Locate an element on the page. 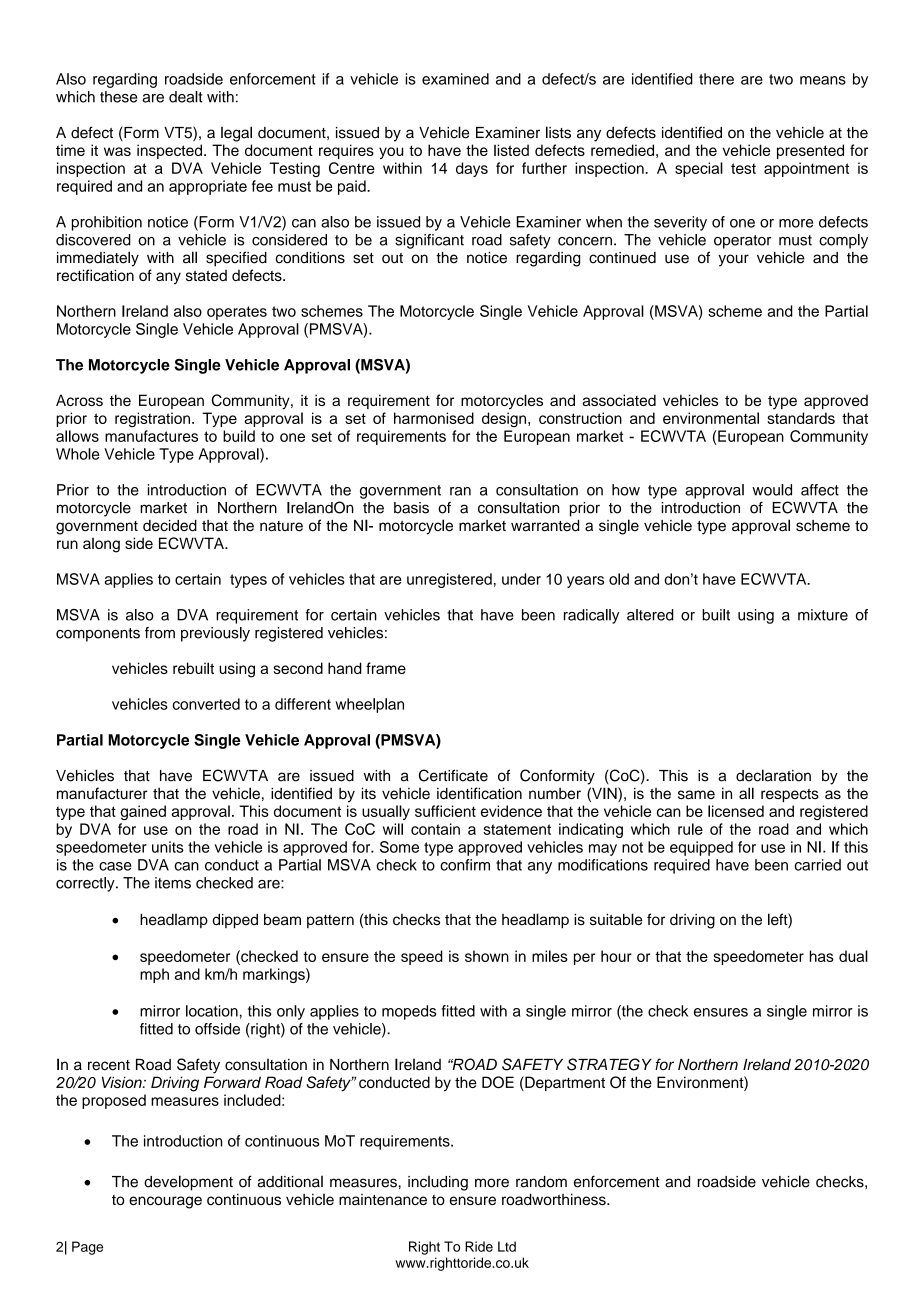 This page has width=924, height=1308. there is located at coordinates (716, 79).
